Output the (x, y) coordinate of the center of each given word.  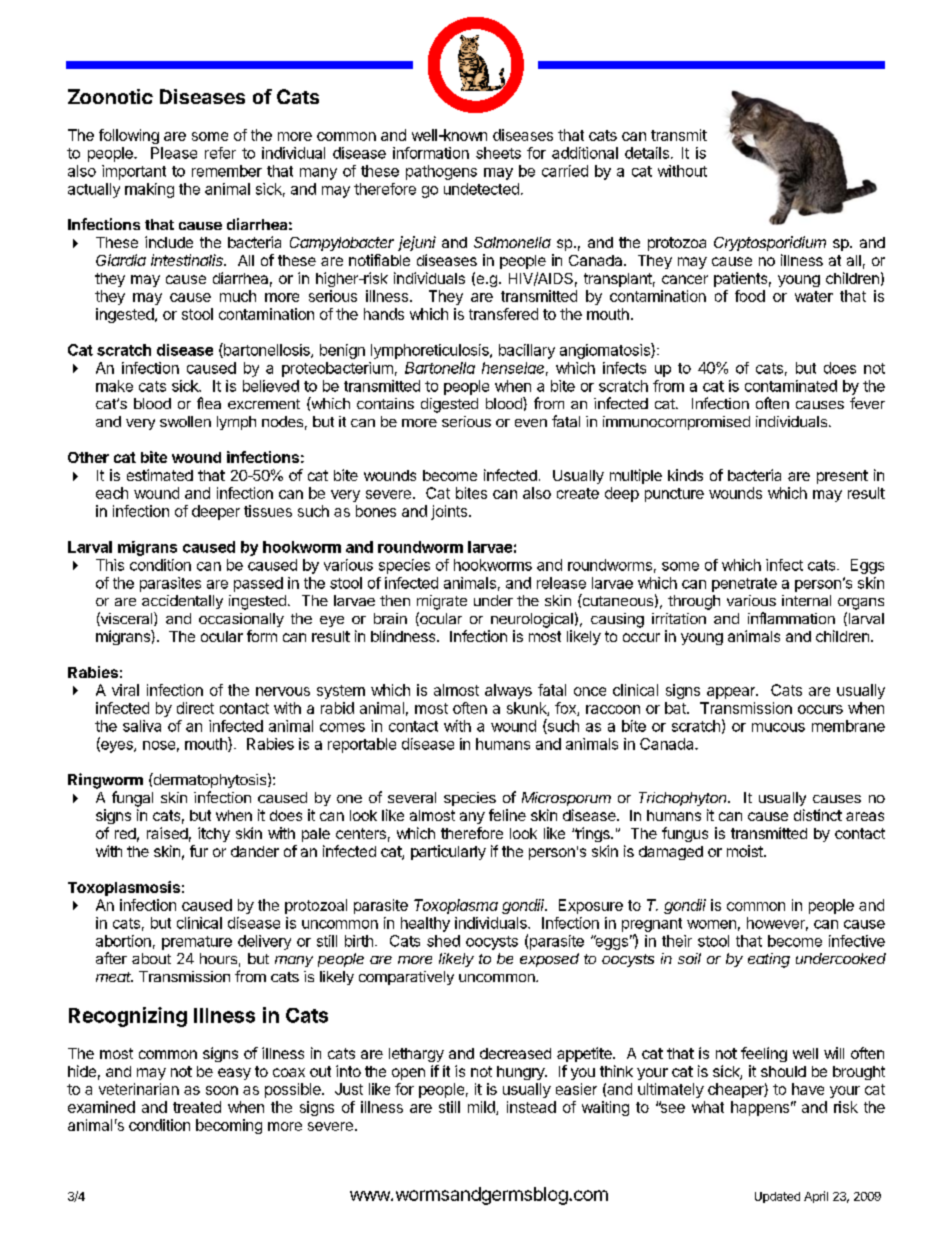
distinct (818, 815)
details (647, 153)
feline (507, 815)
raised (167, 833)
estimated (160, 475)
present (842, 477)
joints (450, 512)
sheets (498, 153)
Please (174, 153)
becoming (229, 1126)
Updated (777, 1197)
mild (482, 1108)
